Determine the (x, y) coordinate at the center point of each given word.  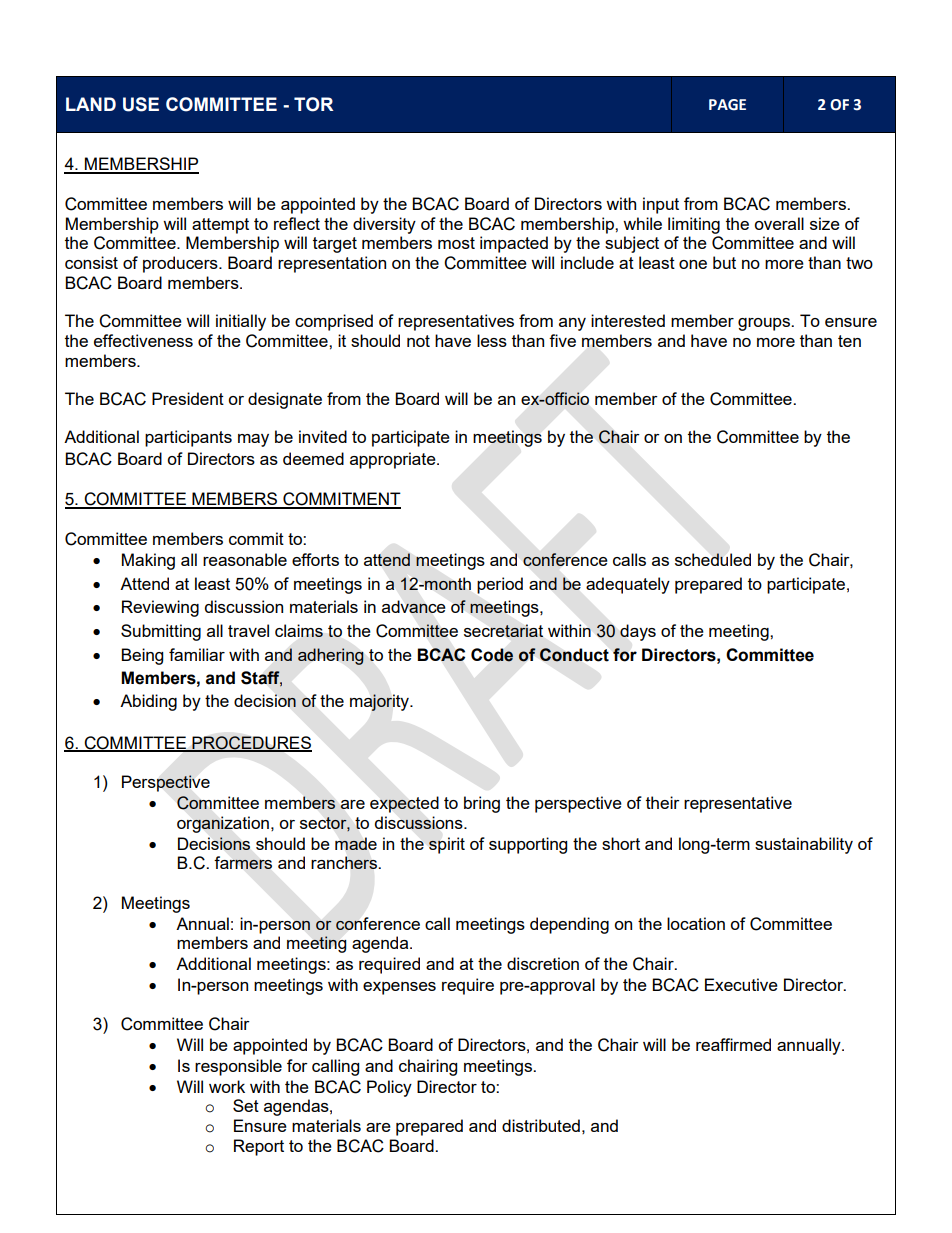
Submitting (161, 632)
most (456, 243)
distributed (541, 1125)
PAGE (727, 105)
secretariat (503, 630)
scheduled (713, 559)
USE (141, 104)
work (227, 1086)
